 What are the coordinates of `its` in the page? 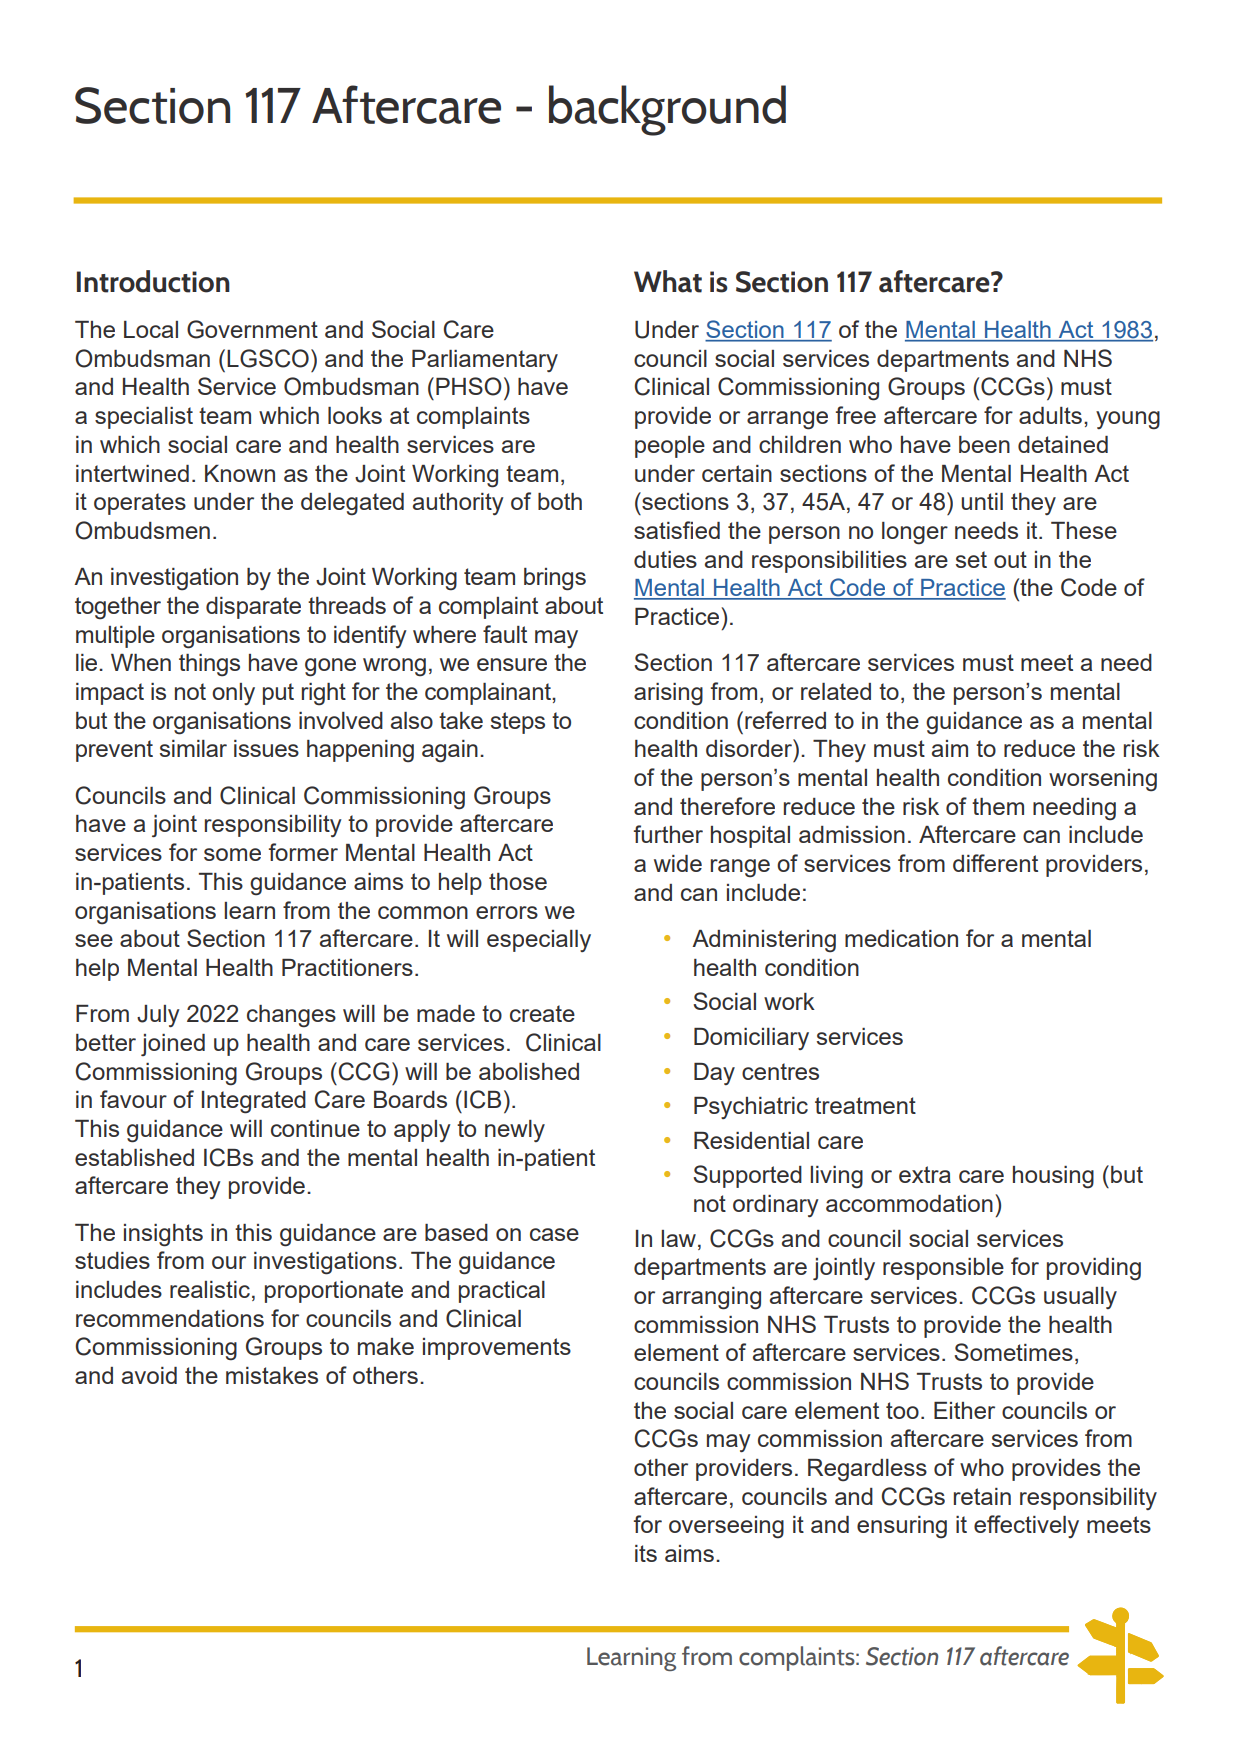 It's located at (646, 1553).
